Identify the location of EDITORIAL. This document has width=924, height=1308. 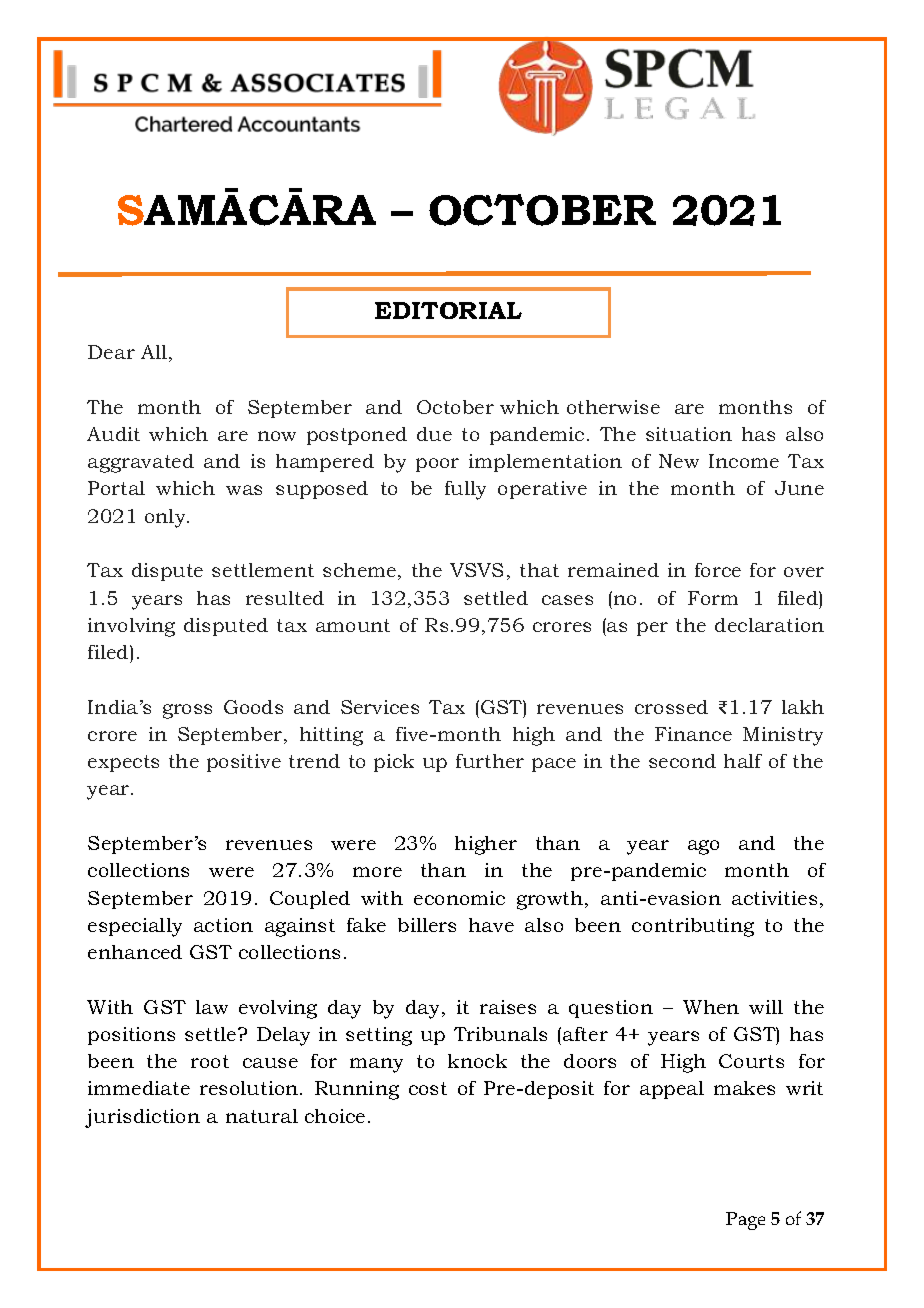
(448, 310).
